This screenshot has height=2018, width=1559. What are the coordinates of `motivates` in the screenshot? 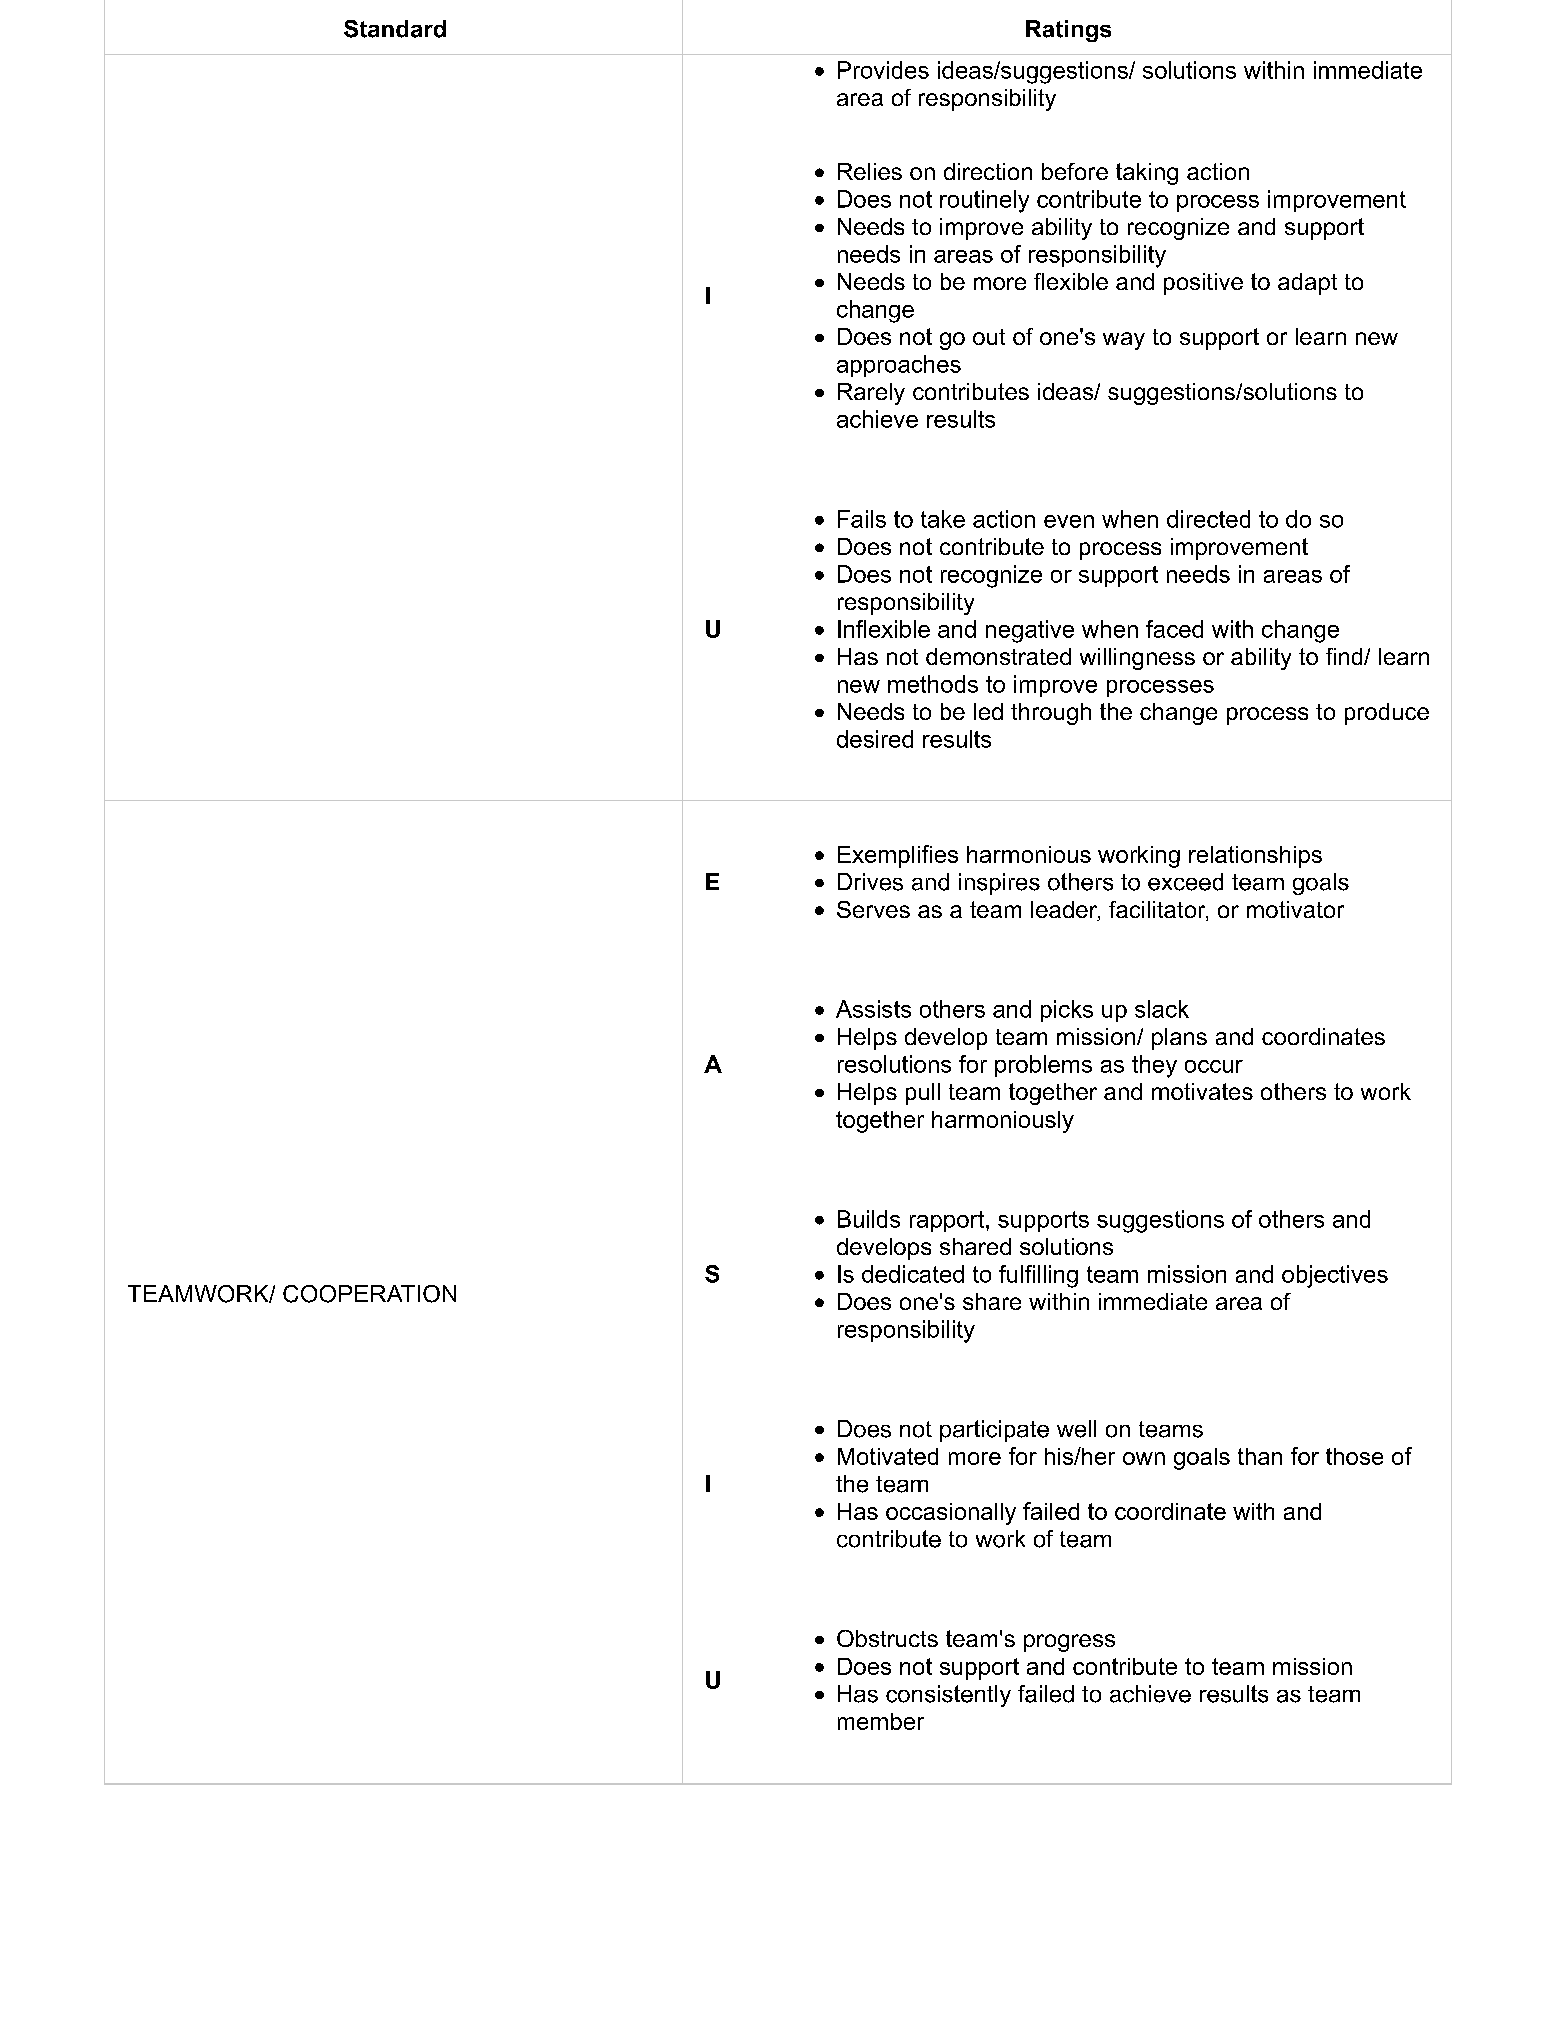 It's located at (1202, 1091).
